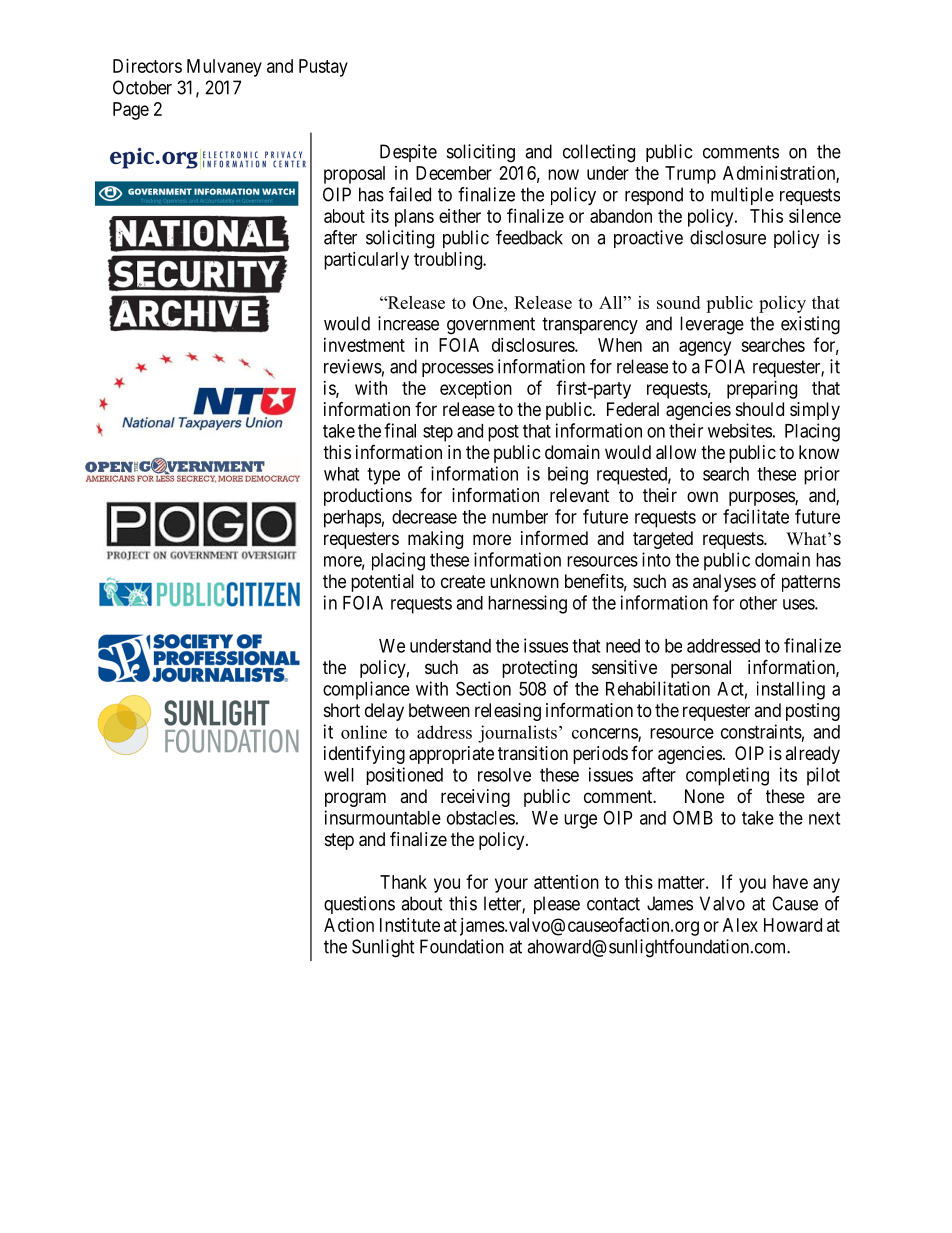 Image resolution: width=952 pixels, height=1233 pixels. Describe the element at coordinates (359, 905) in the document. I see `questions` at that location.
